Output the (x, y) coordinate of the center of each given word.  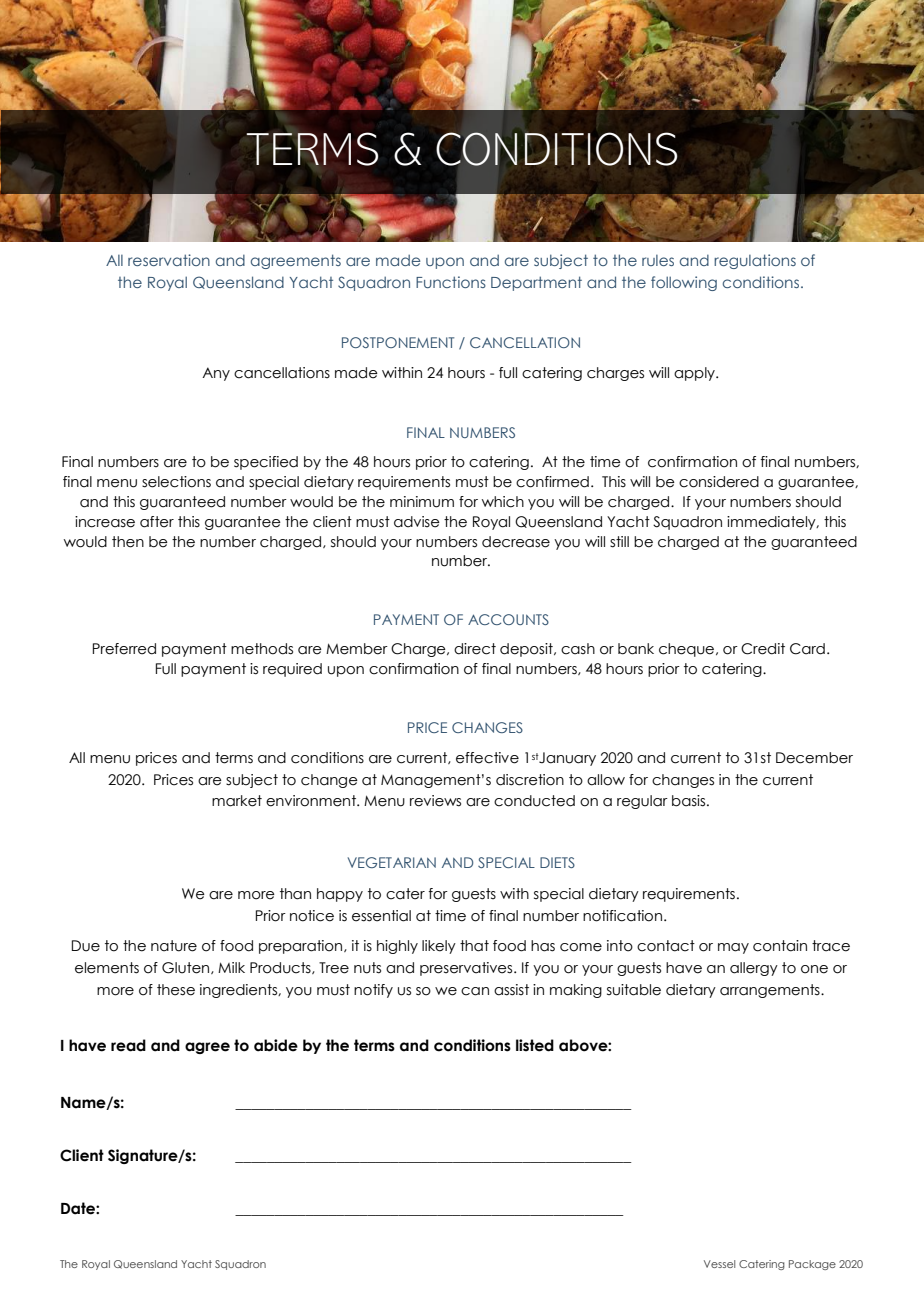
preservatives (467, 969)
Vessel (719, 1264)
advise (417, 522)
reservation (169, 260)
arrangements (771, 991)
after (157, 522)
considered (719, 482)
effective (487, 758)
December (814, 758)
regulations (755, 261)
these (176, 990)
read (128, 1045)
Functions (451, 282)
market (237, 801)
